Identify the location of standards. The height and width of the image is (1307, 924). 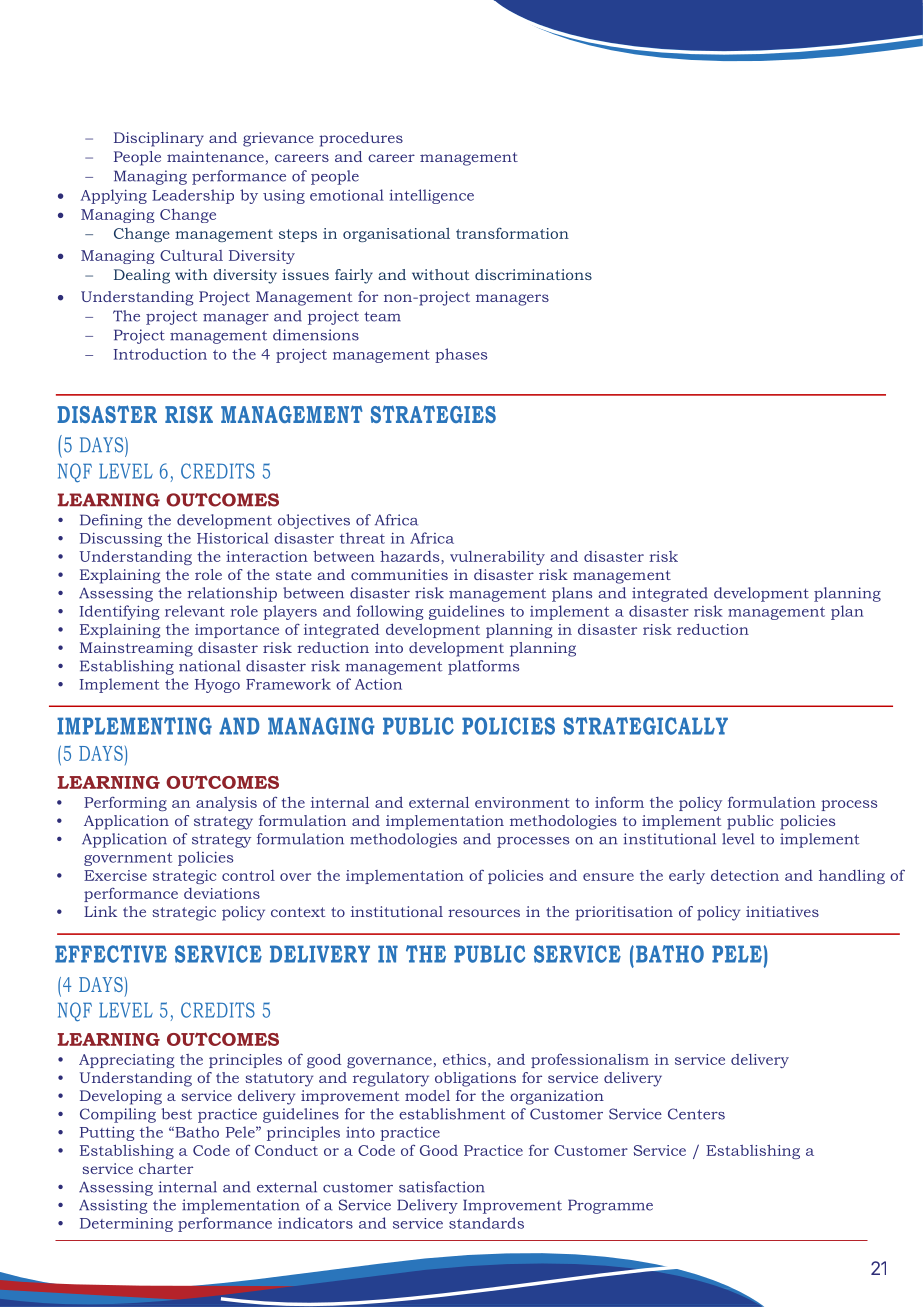
(486, 1223).
